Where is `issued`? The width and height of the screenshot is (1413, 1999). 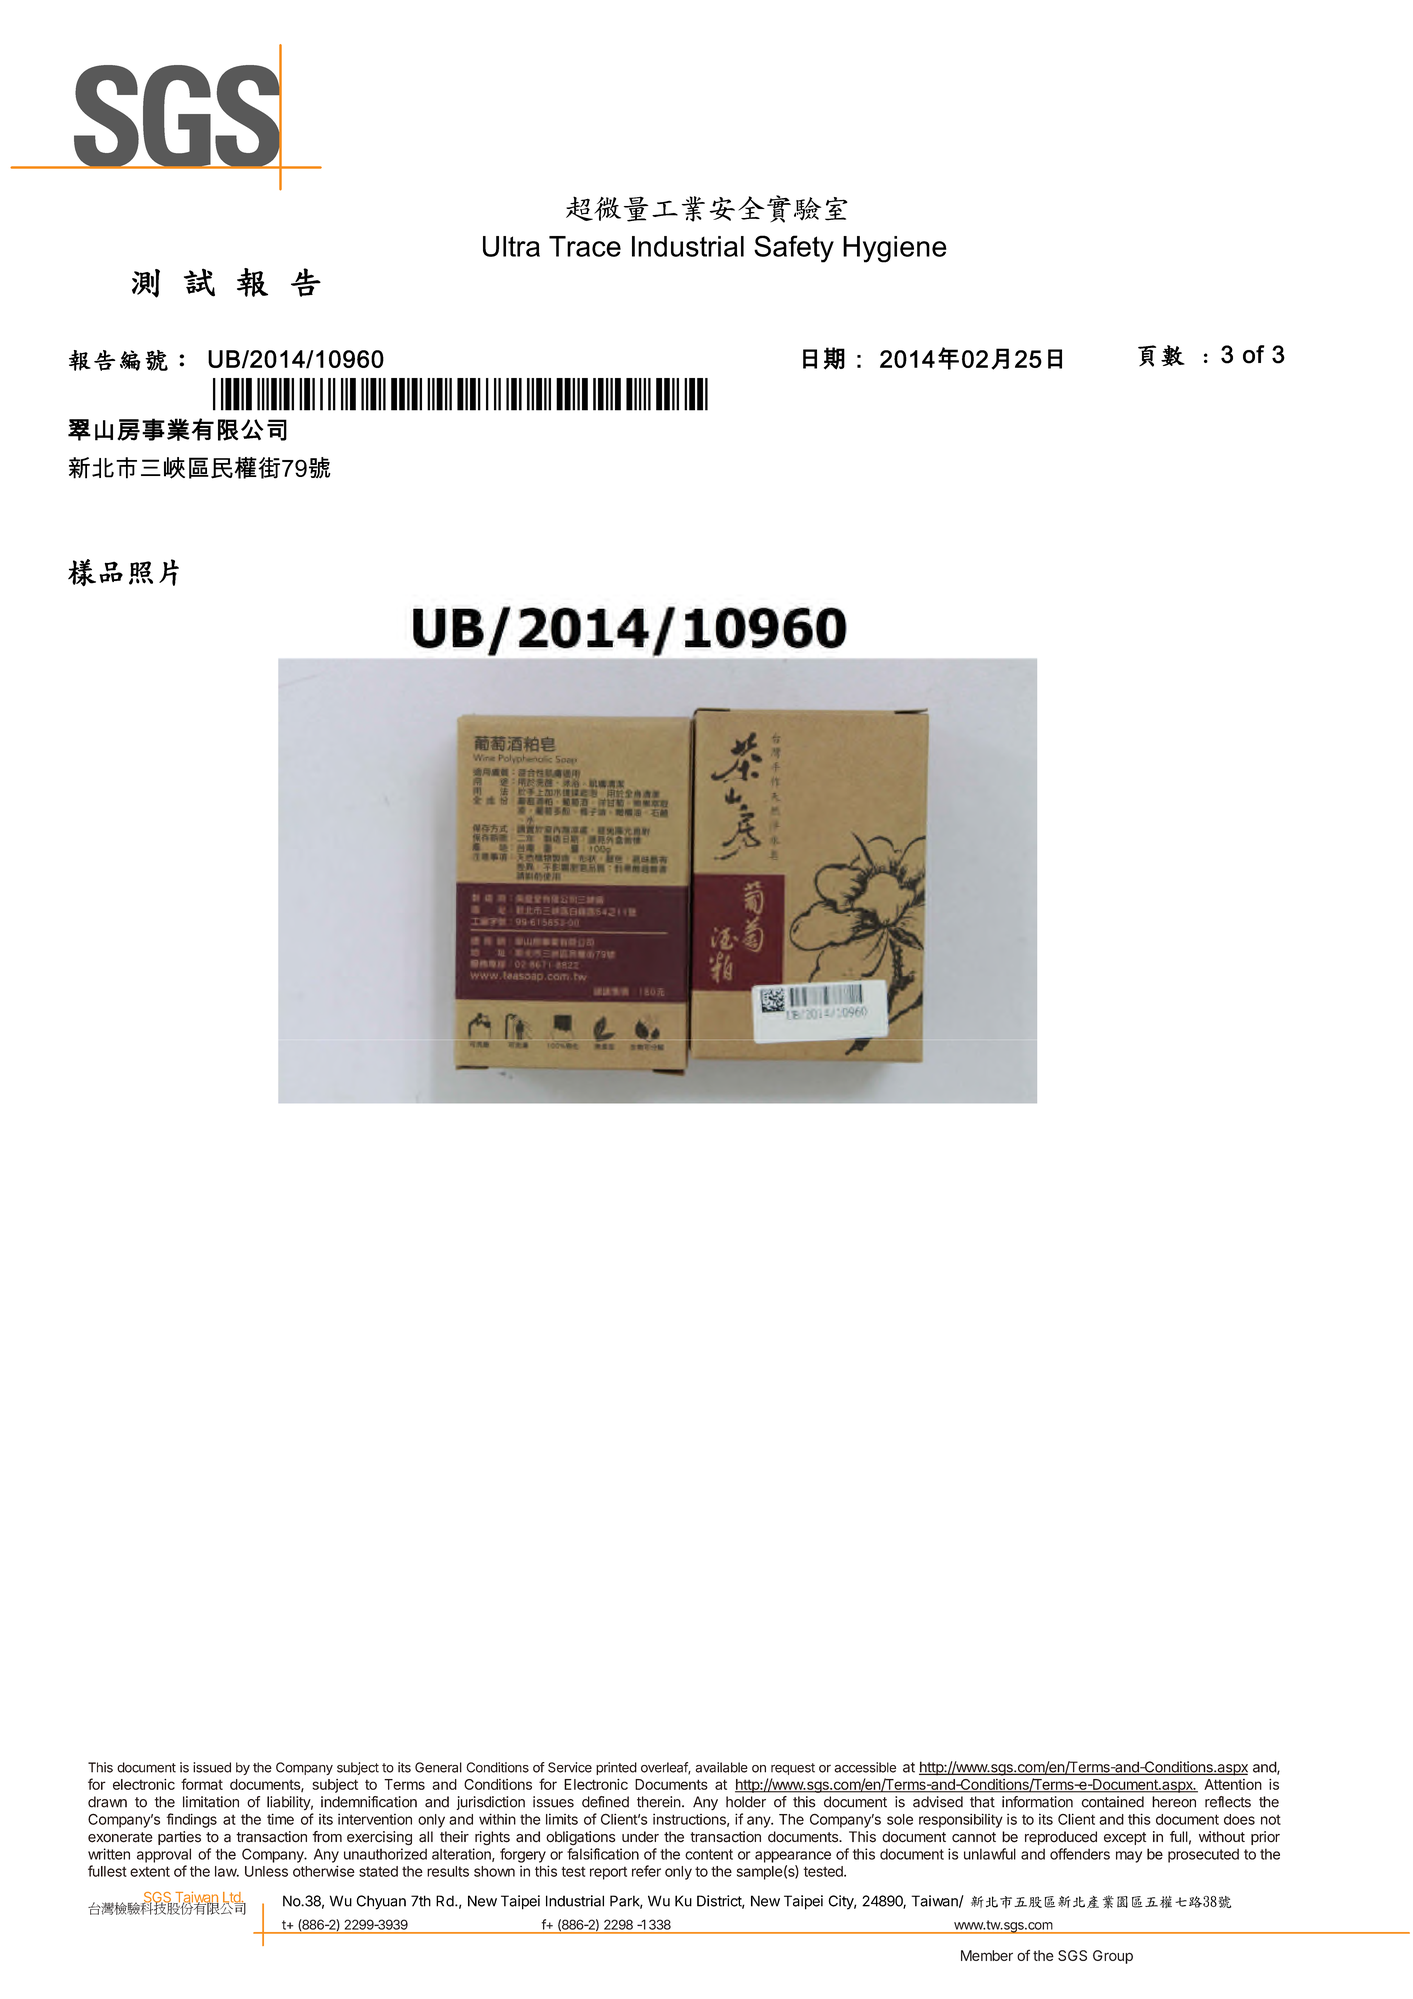 issued is located at coordinates (212, 1767).
